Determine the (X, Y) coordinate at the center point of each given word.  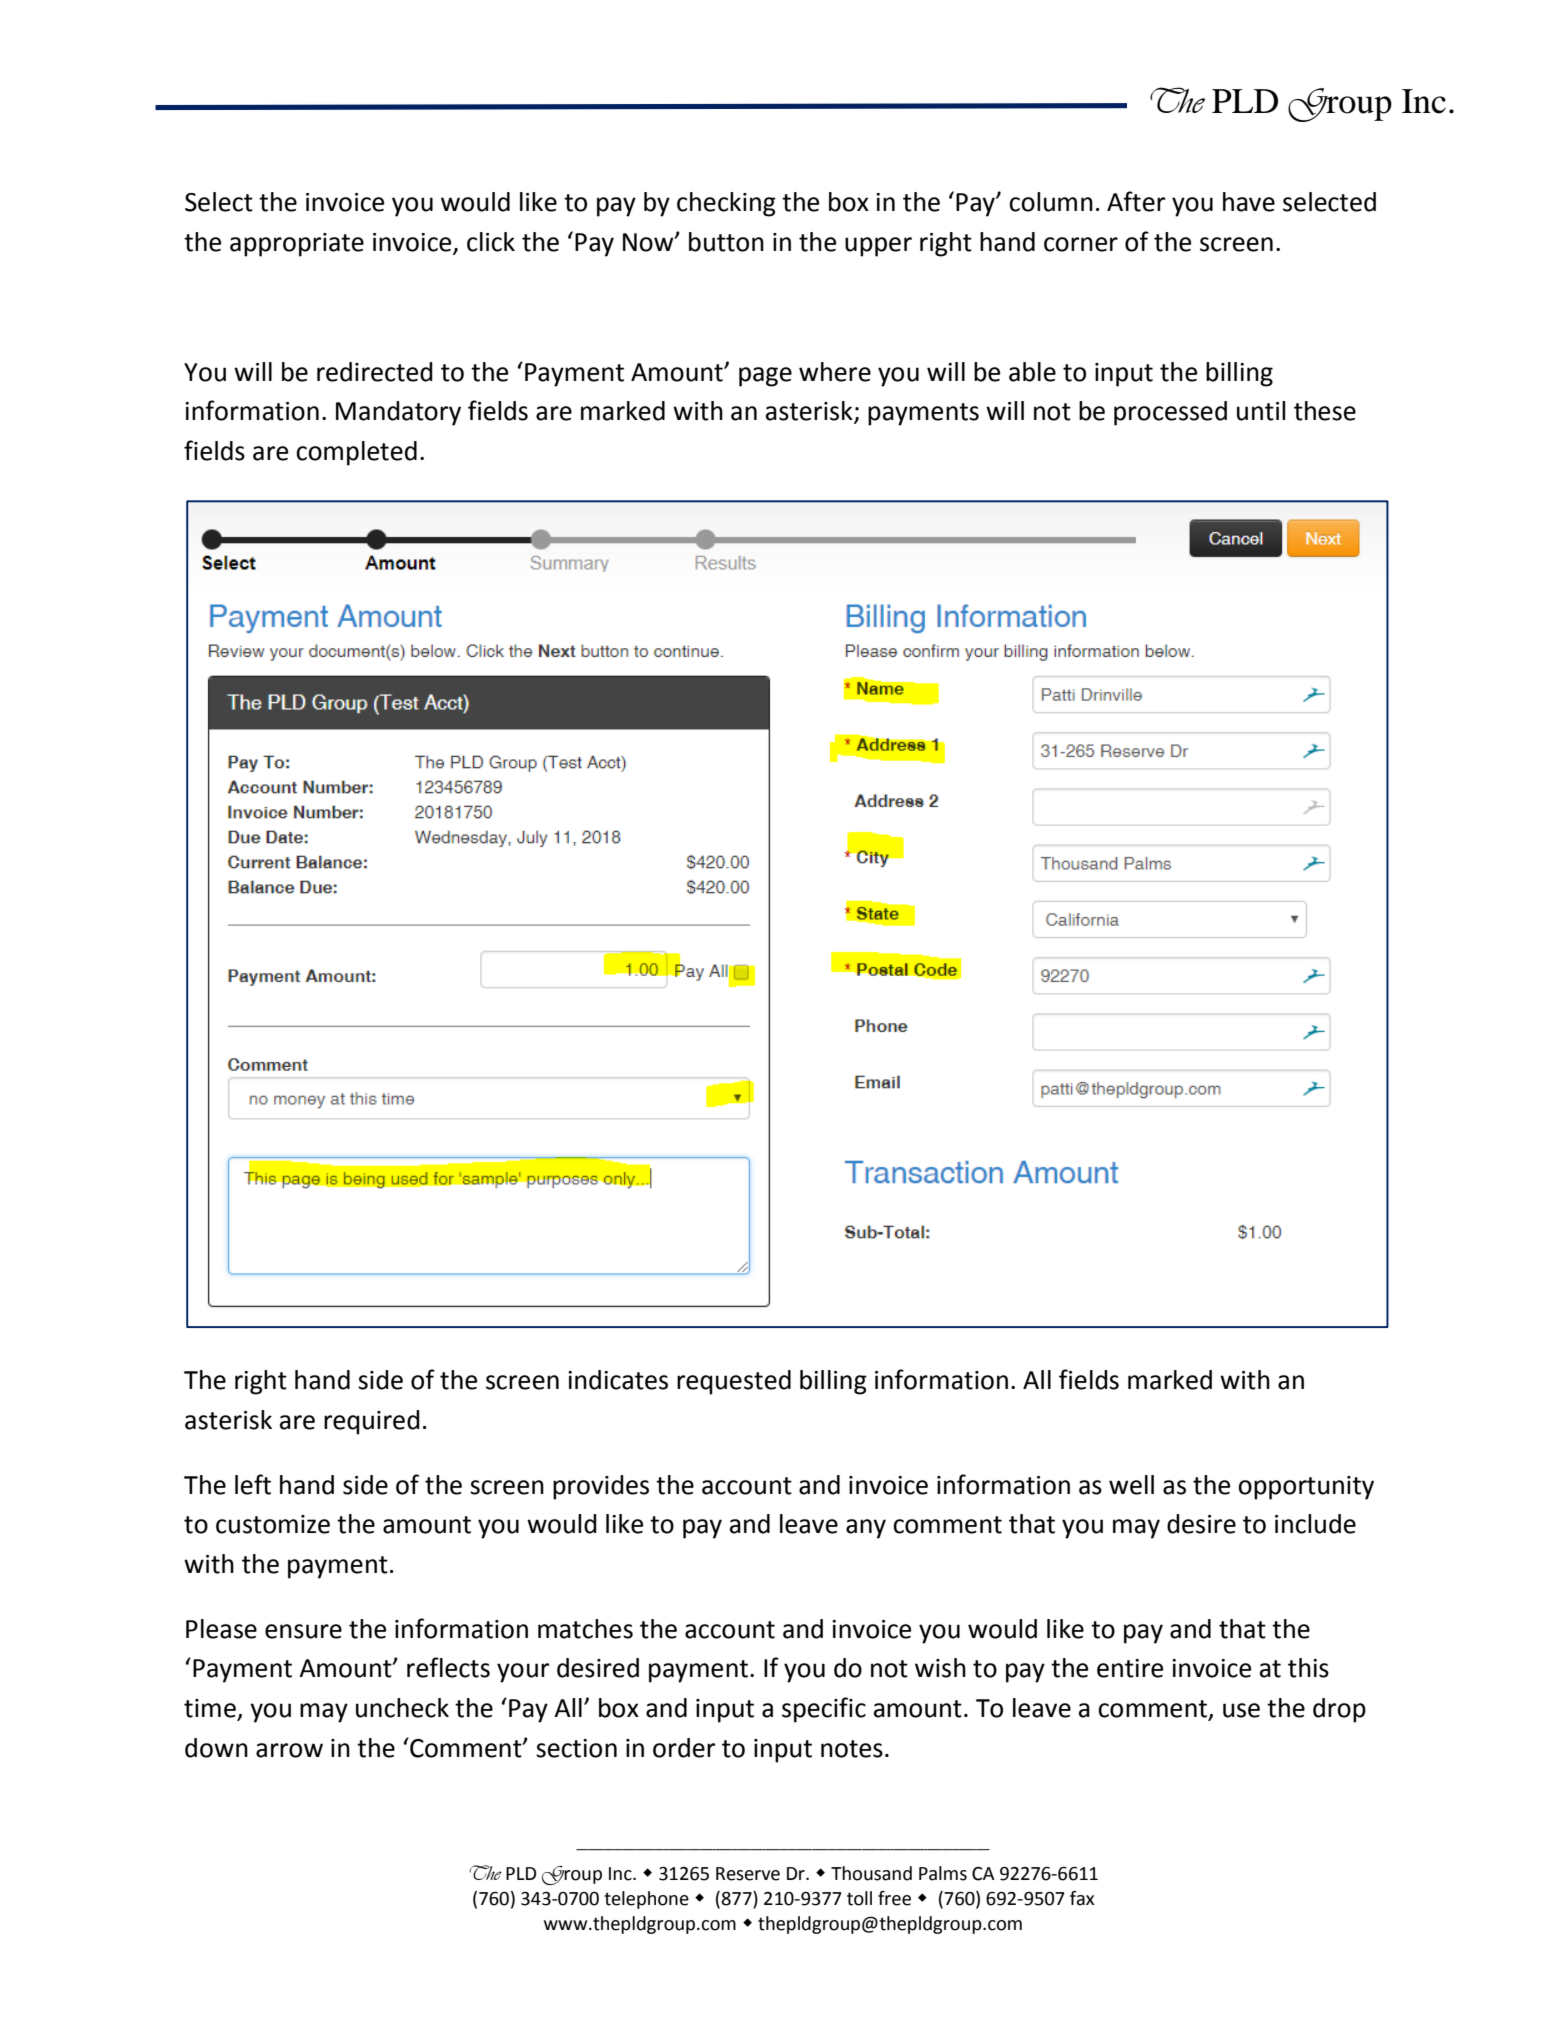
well (1131, 1485)
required (372, 1422)
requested (734, 1382)
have (1249, 202)
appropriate (297, 245)
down (216, 1748)
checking (726, 204)
